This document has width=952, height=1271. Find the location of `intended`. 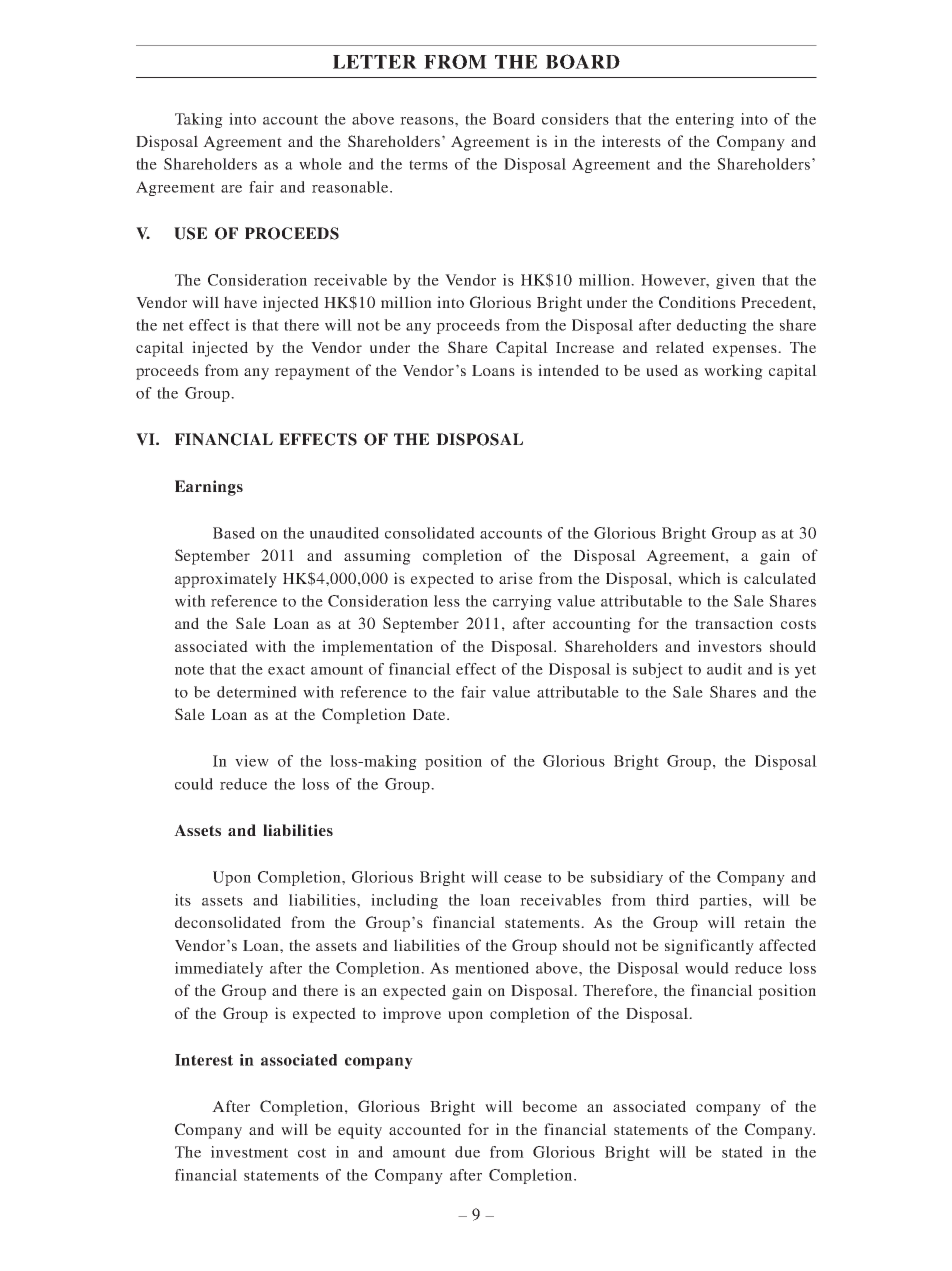

intended is located at coordinates (568, 370).
